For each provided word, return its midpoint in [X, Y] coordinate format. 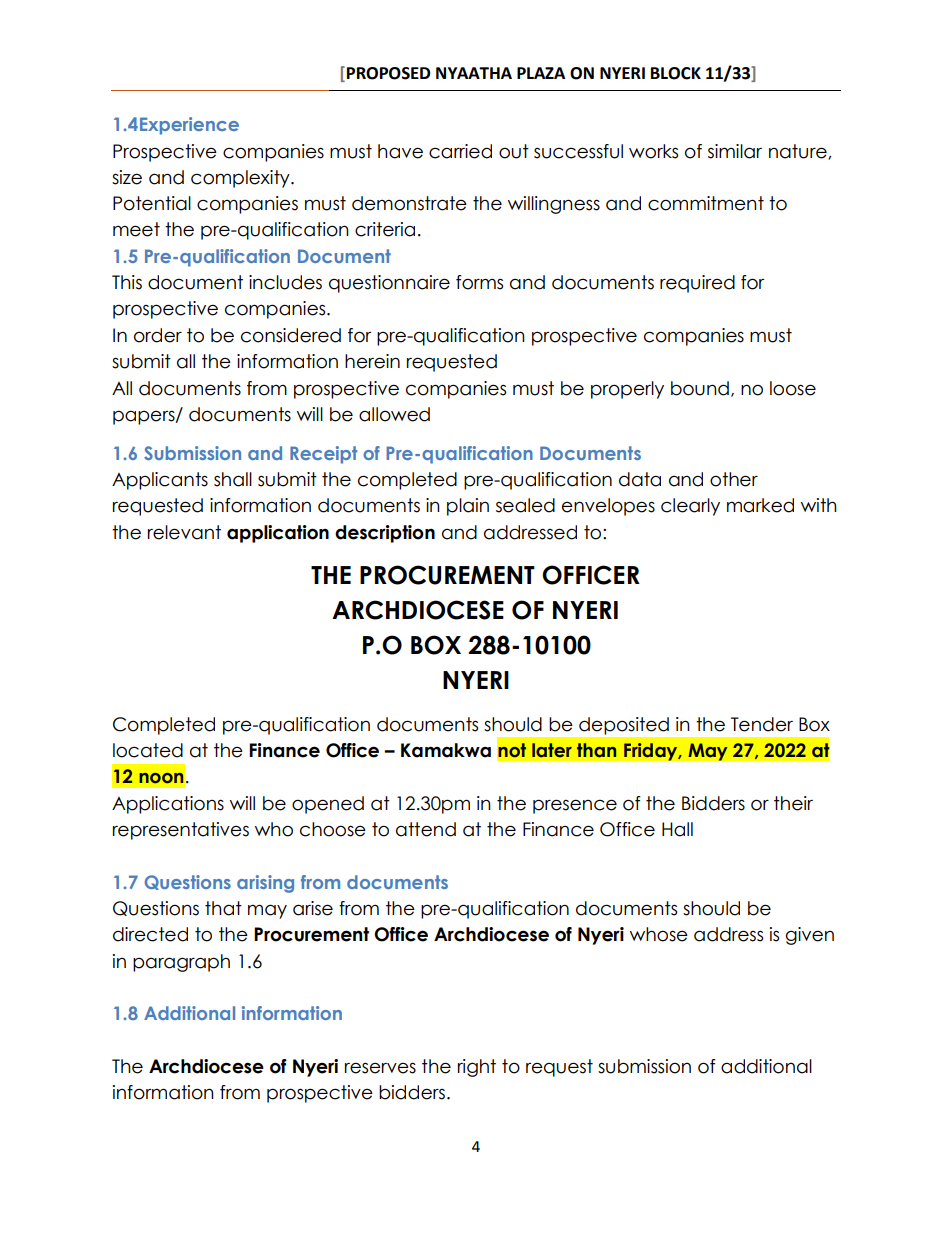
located [148, 750]
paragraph [181, 963]
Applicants [160, 481]
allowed [394, 414]
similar [735, 151]
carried [460, 151]
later [552, 750]
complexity [241, 179]
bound [700, 388]
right [477, 1068]
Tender [762, 724]
